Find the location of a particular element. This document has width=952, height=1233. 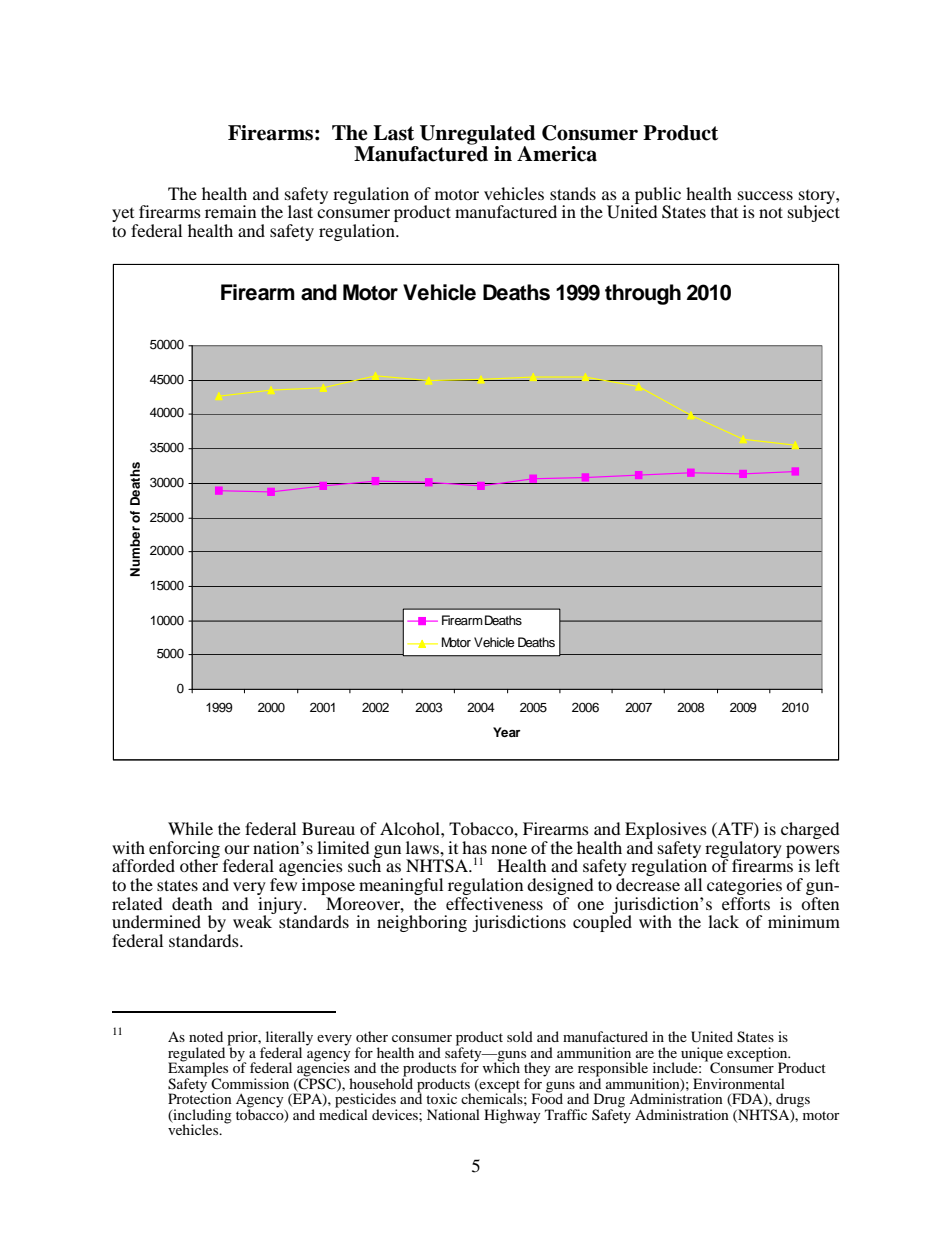

remain is located at coordinates (230, 211).
